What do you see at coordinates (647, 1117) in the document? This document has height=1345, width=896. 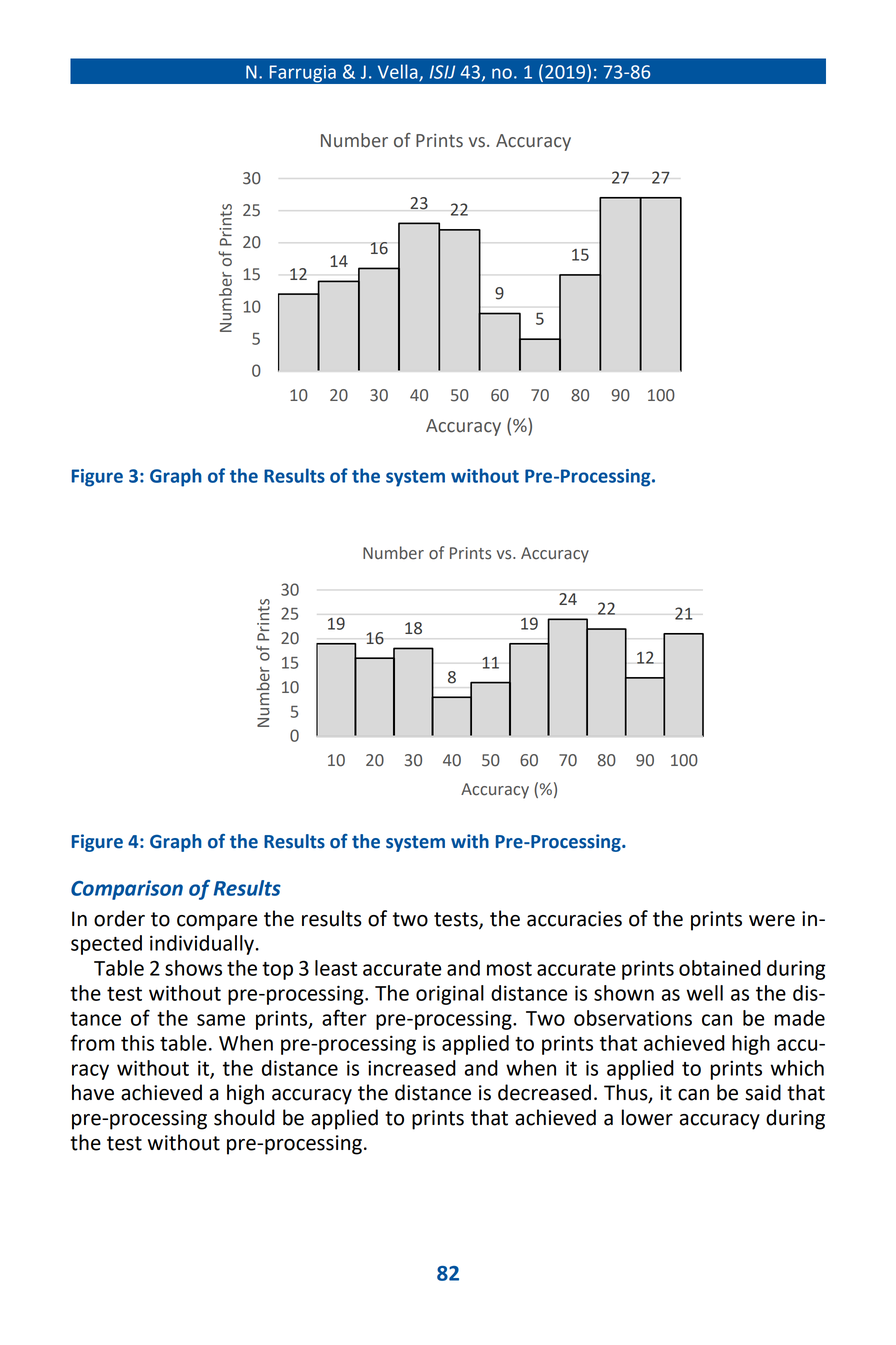 I see `lower` at bounding box center [647, 1117].
